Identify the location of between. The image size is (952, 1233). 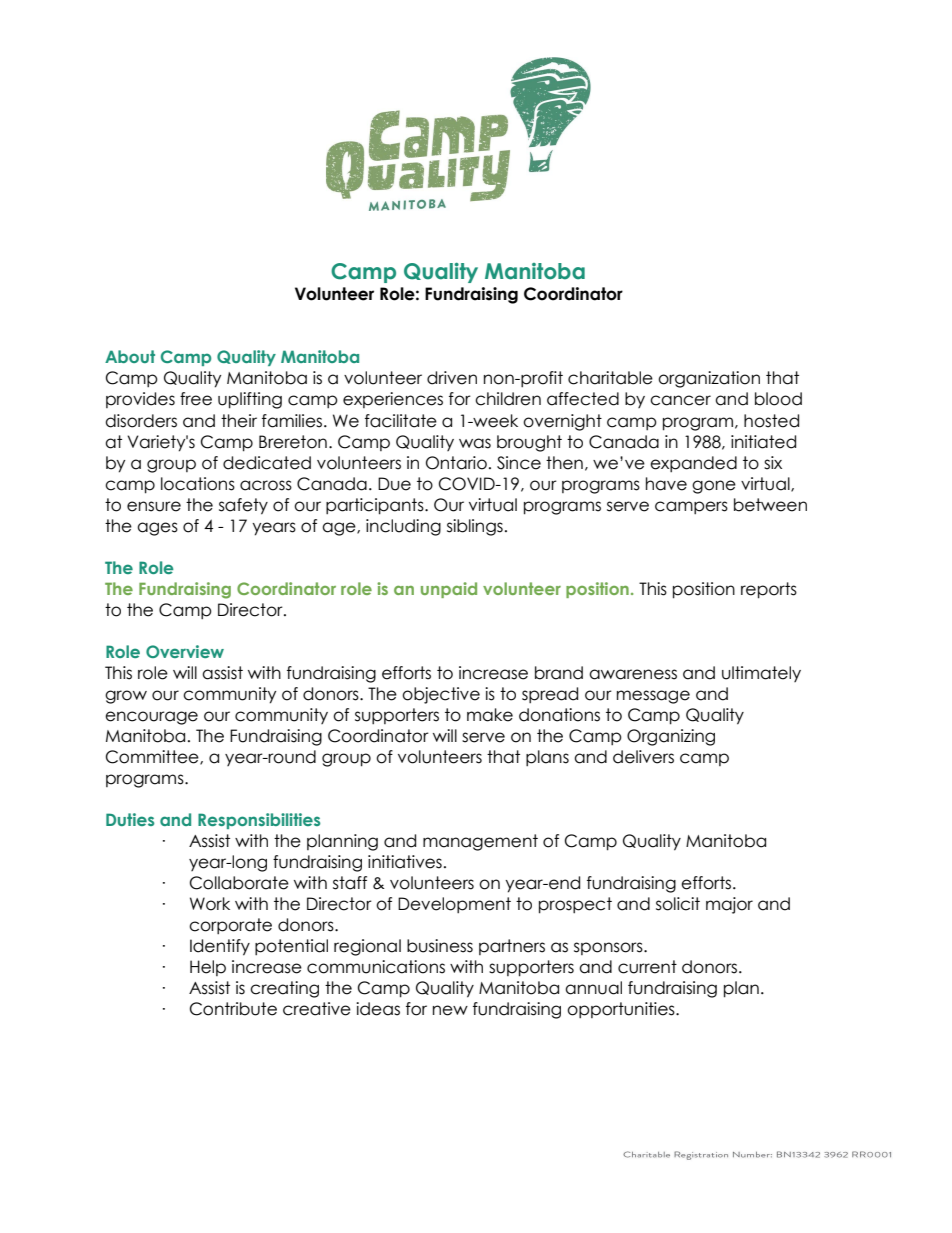
(770, 505).
